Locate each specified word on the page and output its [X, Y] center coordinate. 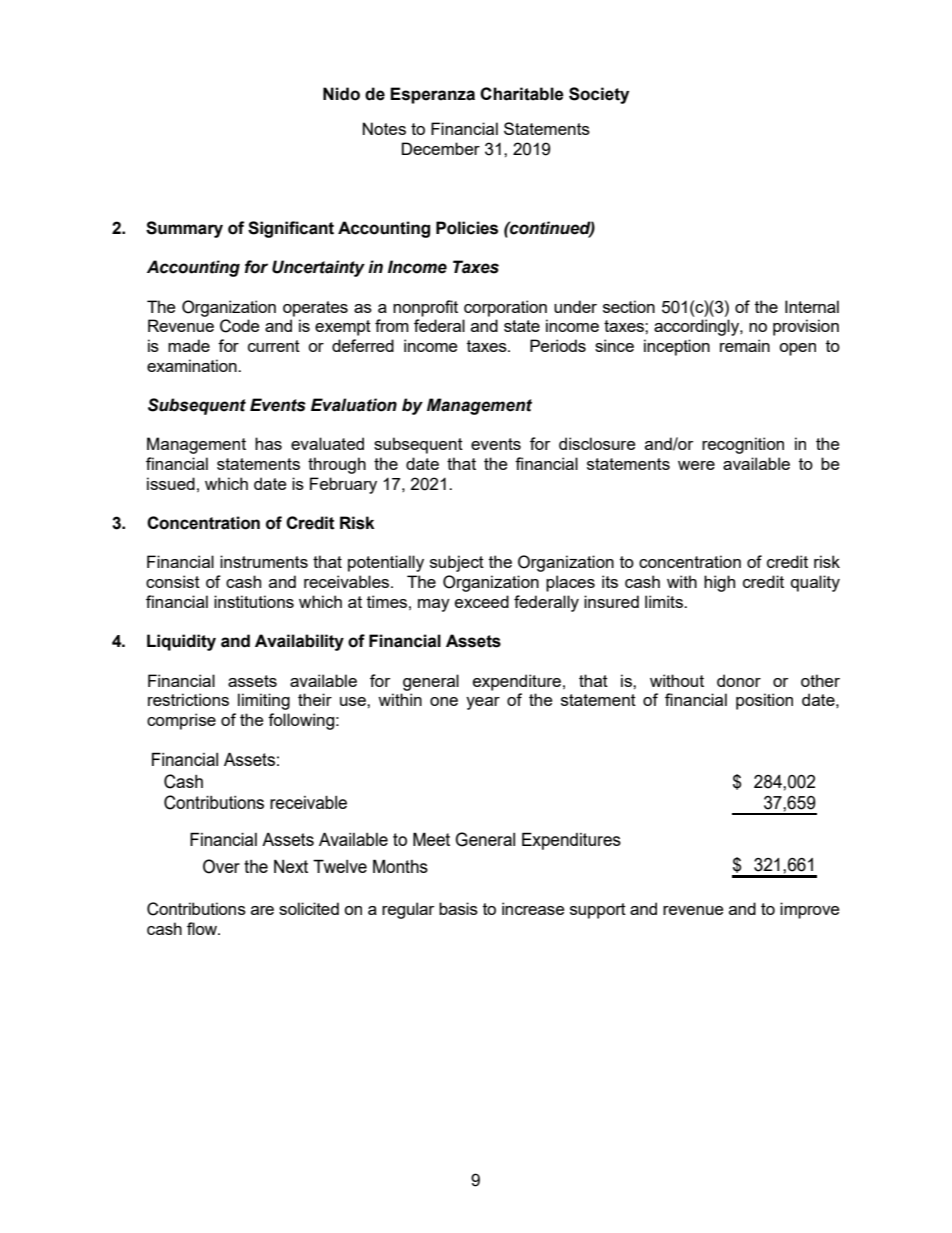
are [262, 910]
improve [809, 910]
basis [458, 908]
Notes [384, 128]
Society [599, 95]
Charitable [522, 94]
